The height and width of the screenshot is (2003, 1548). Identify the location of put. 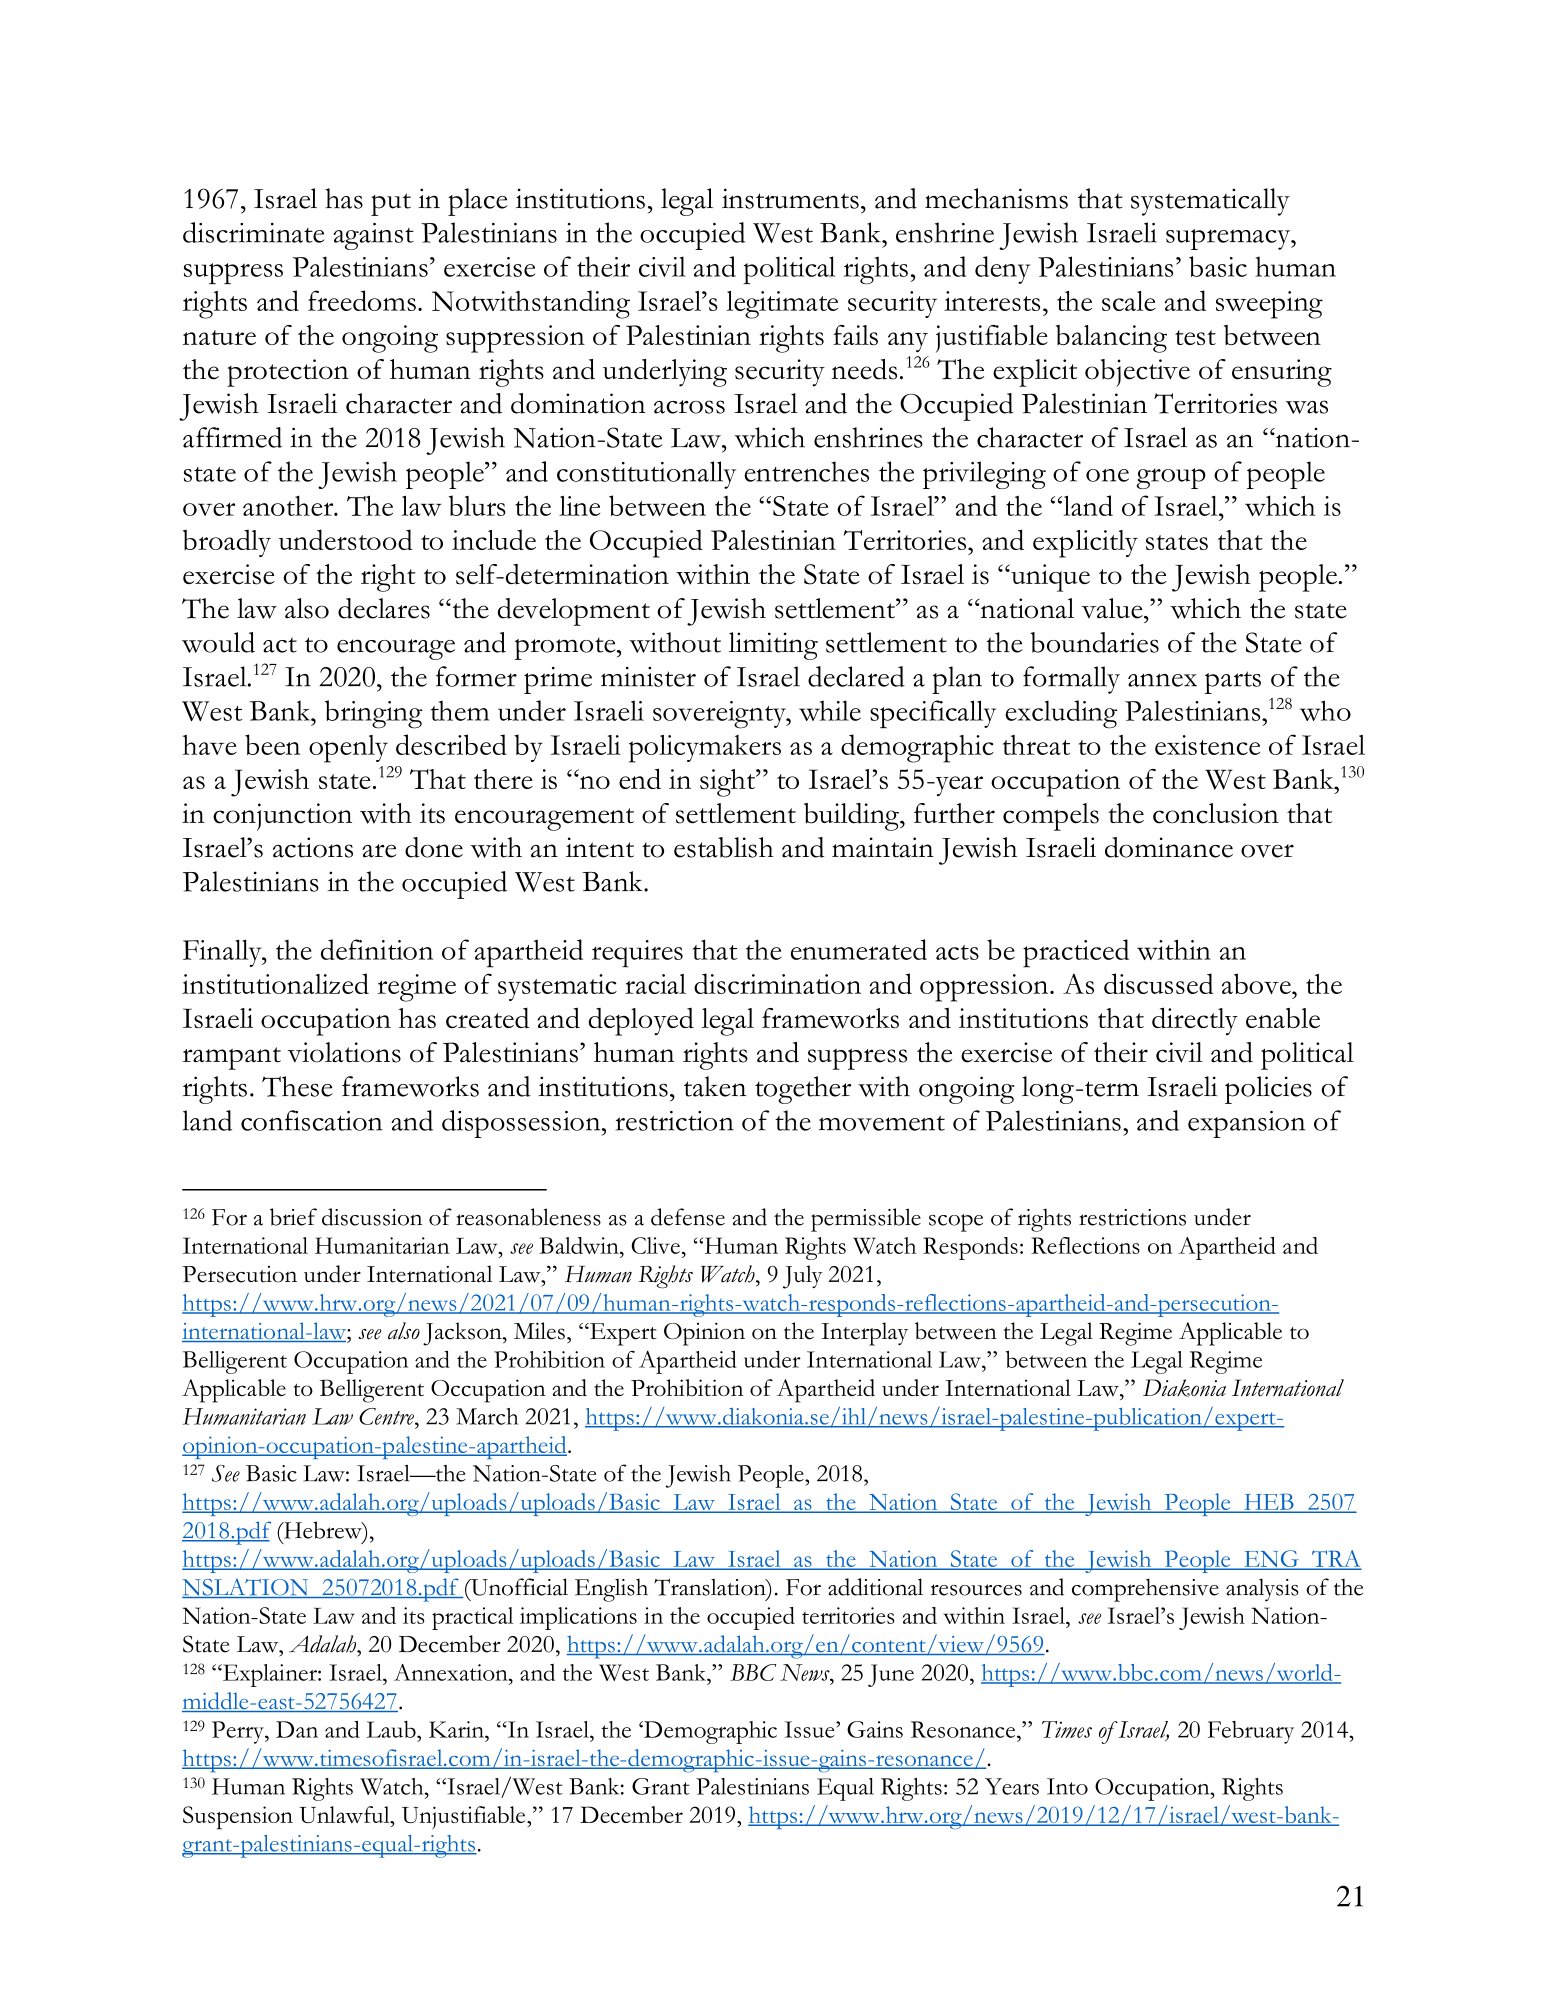
(391, 204).
